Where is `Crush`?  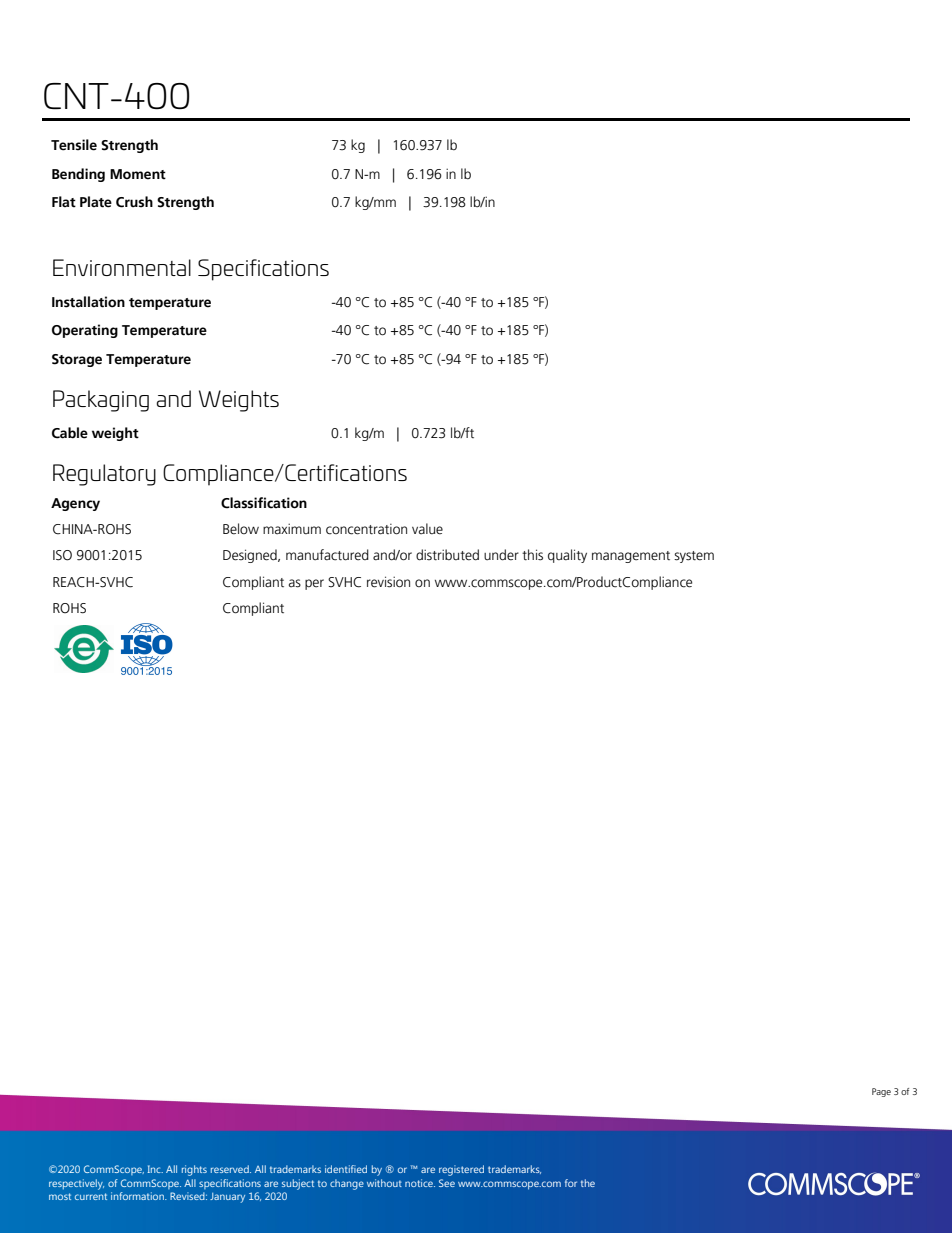 Crush is located at coordinates (134, 202).
